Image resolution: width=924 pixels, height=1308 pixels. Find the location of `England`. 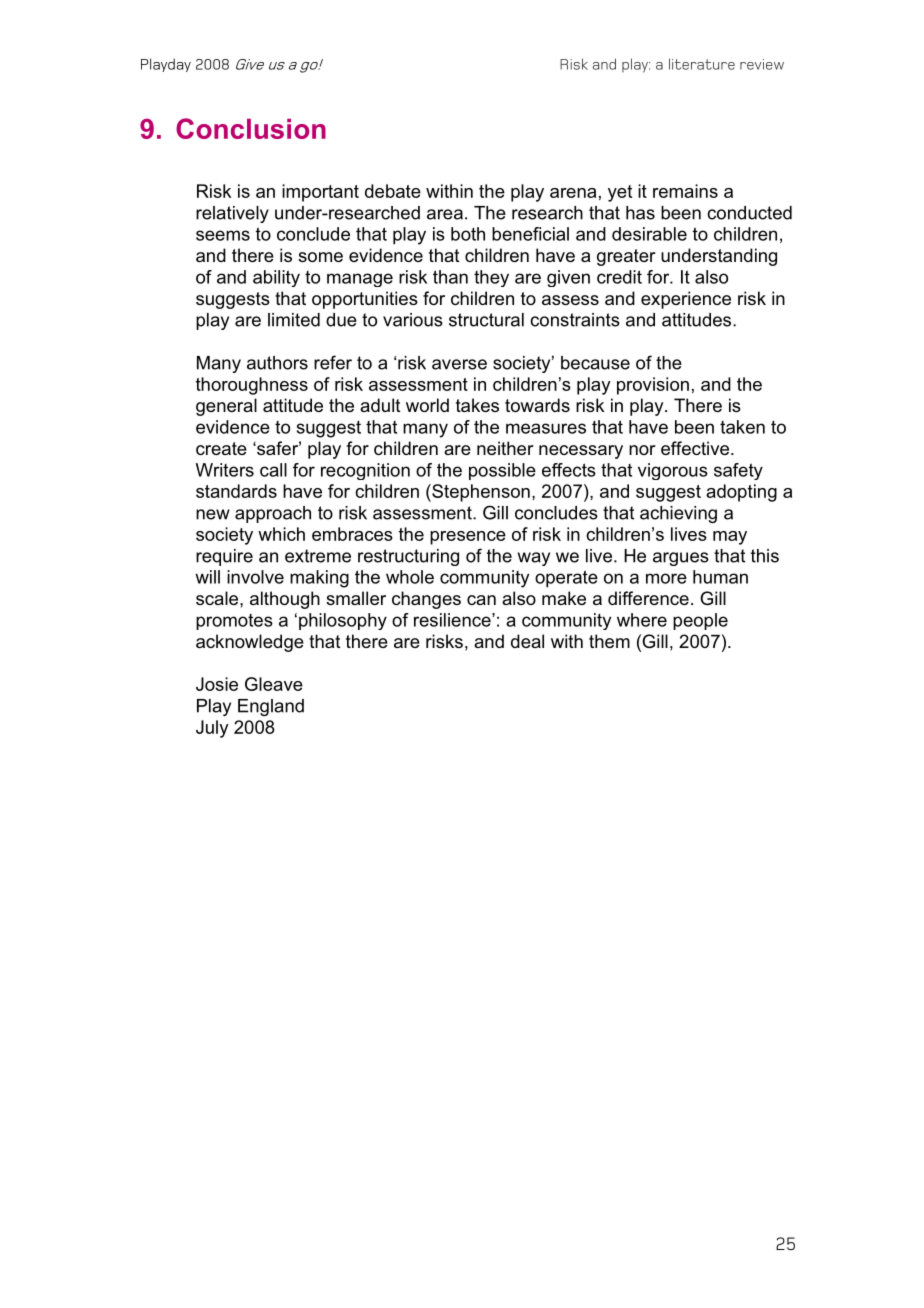

England is located at coordinates (271, 707).
